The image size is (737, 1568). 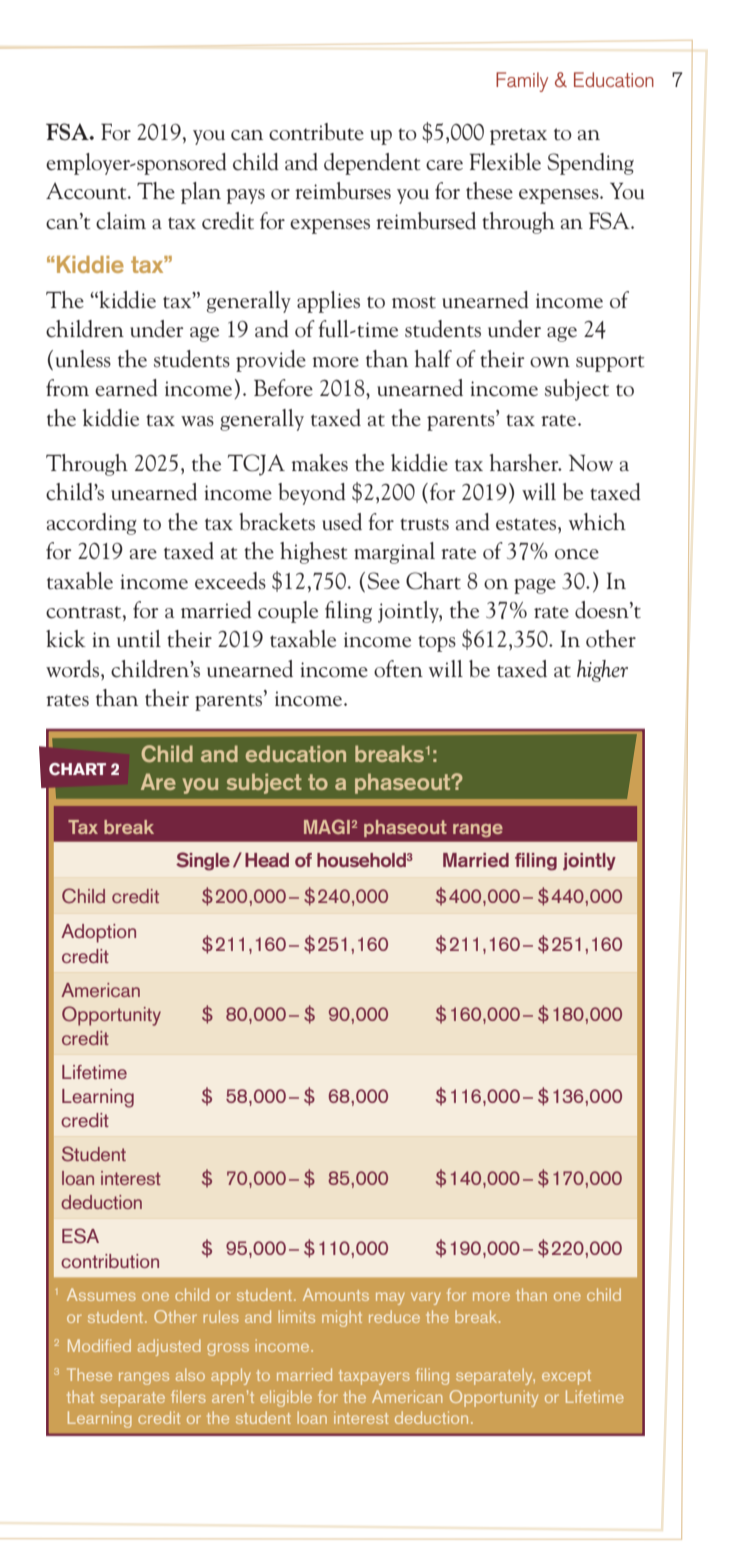 What do you see at coordinates (518, 136) in the screenshot?
I see `pretax` at bounding box center [518, 136].
